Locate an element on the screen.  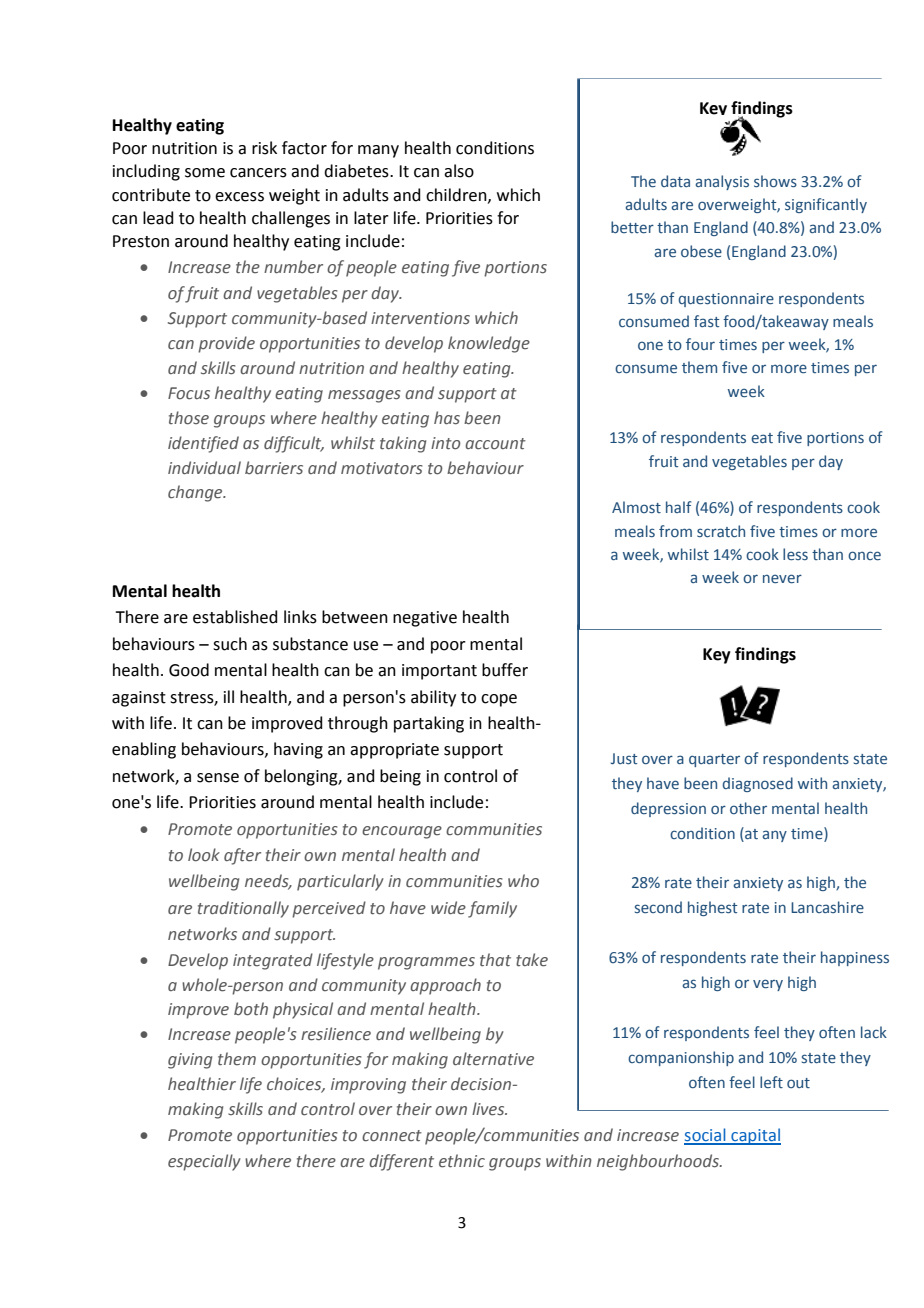
lives is located at coordinates (489, 1109).
